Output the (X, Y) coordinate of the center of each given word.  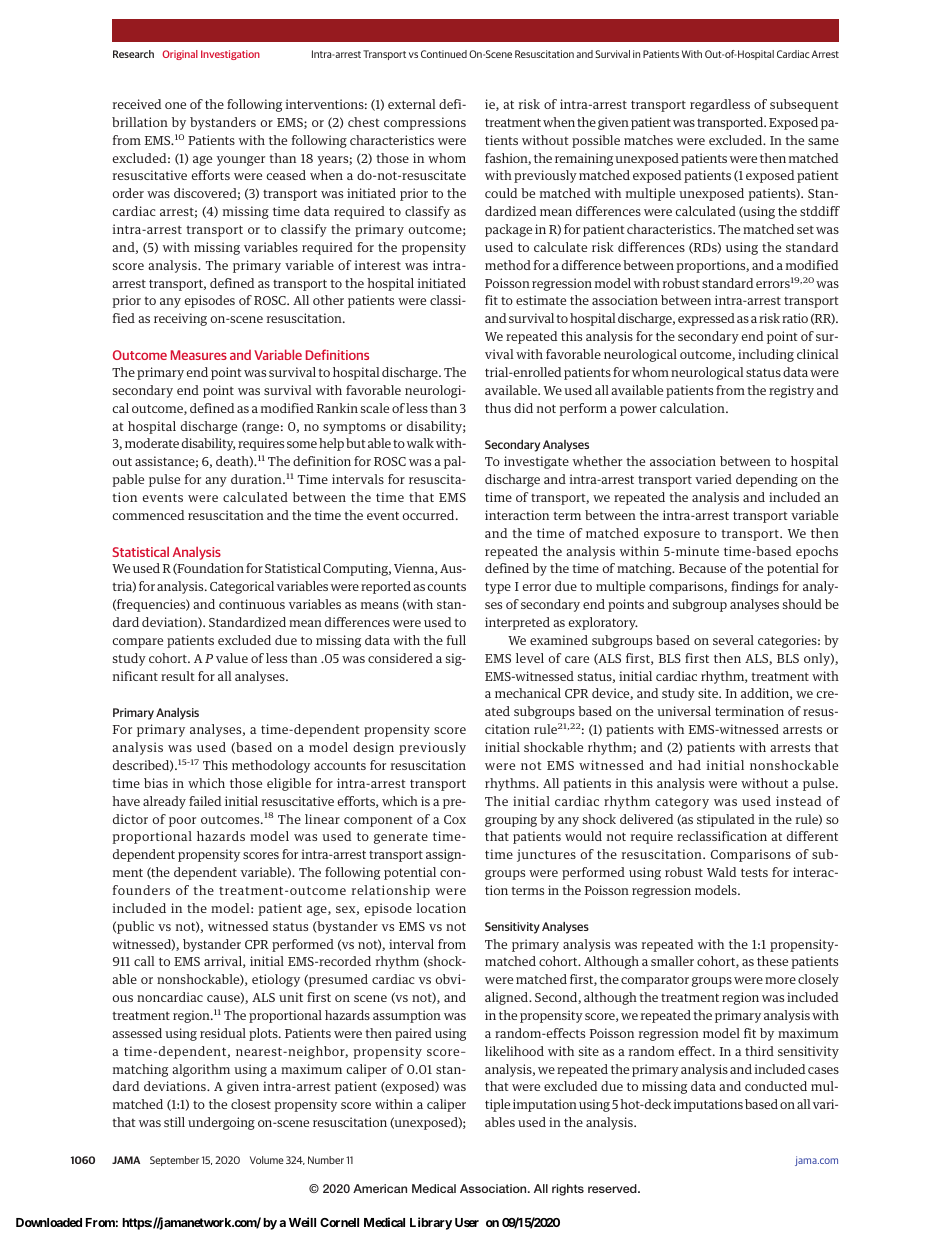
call (144, 961)
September (174, 1161)
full (456, 640)
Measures (199, 355)
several (733, 640)
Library (431, 1223)
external (412, 104)
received (137, 104)
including (766, 355)
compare (138, 643)
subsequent (804, 105)
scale (375, 408)
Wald (721, 872)
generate (401, 838)
